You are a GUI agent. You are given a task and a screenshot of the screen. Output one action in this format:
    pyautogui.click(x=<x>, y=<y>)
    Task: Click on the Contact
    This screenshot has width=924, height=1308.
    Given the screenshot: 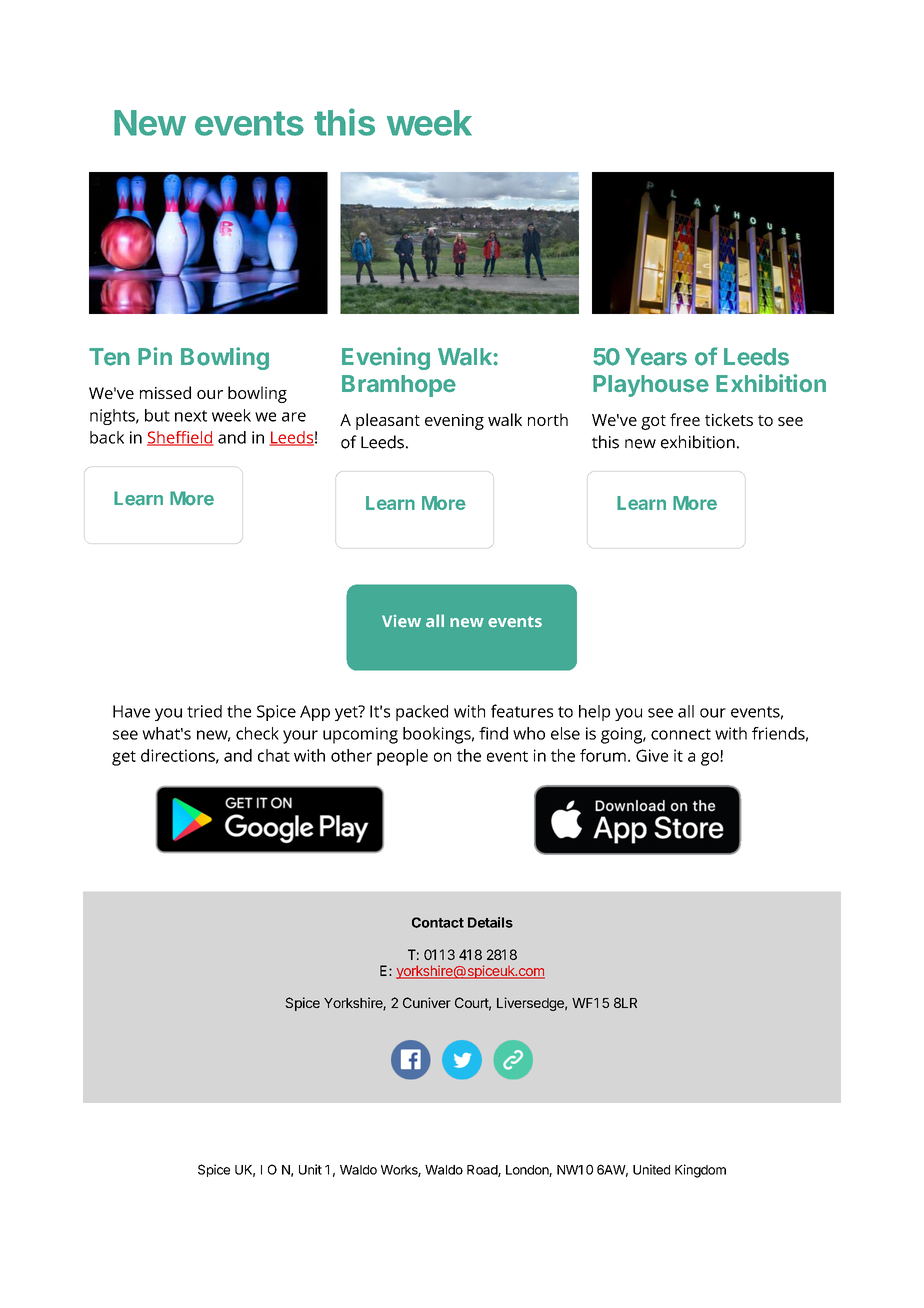 What is the action you would take?
    pyautogui.click(x=438, y=922)
